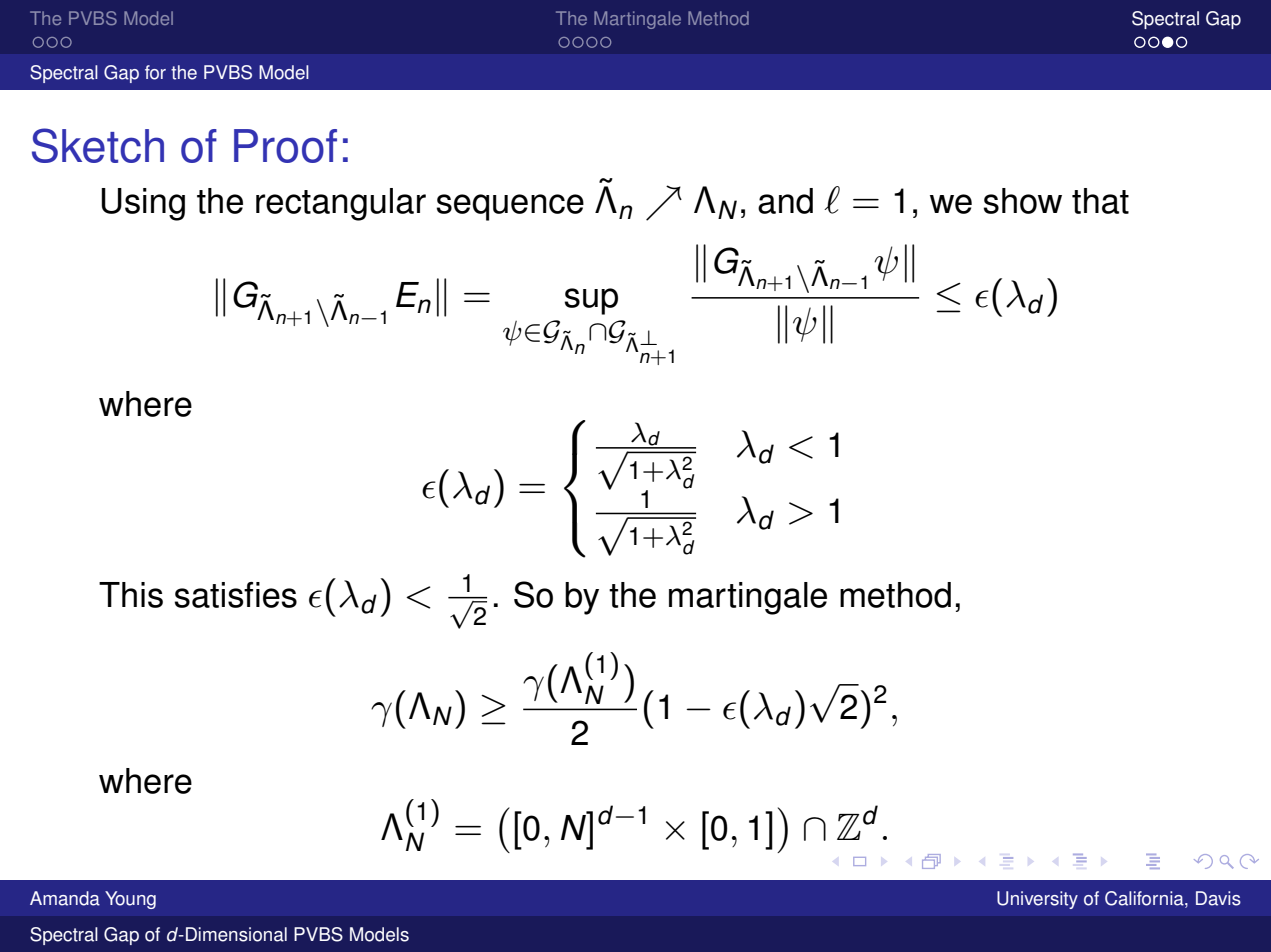  What do you see at coordinates (1100, 201) in the screenshot?
I see `that` at bounding box center [1100, 201].
